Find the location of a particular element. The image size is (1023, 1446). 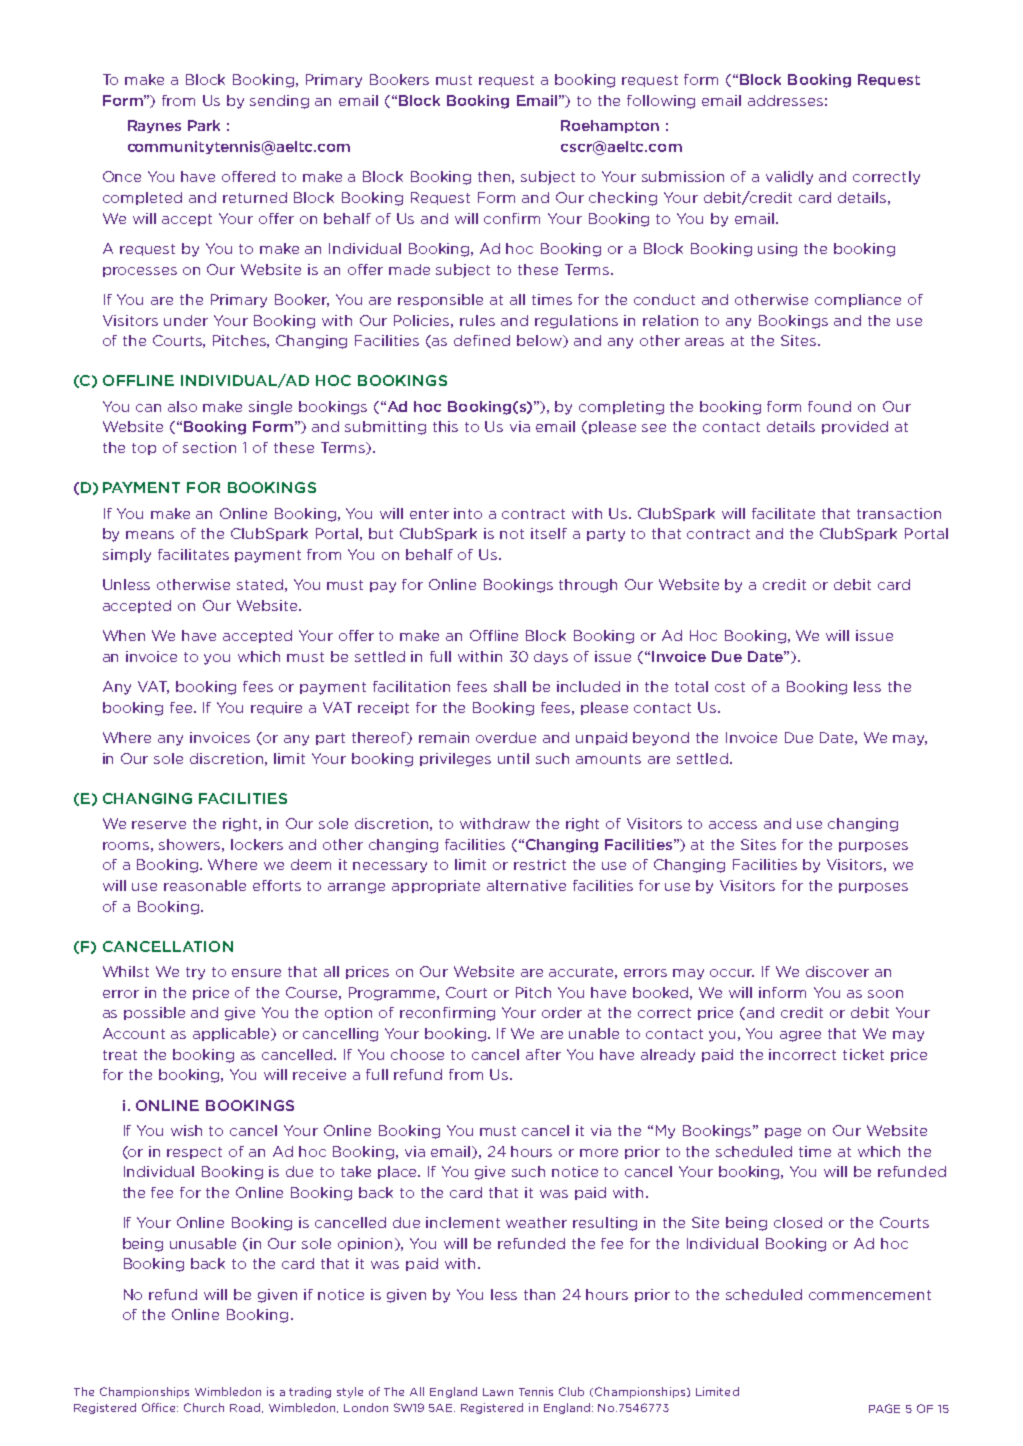

order is located at coordinates (562, 1012).
